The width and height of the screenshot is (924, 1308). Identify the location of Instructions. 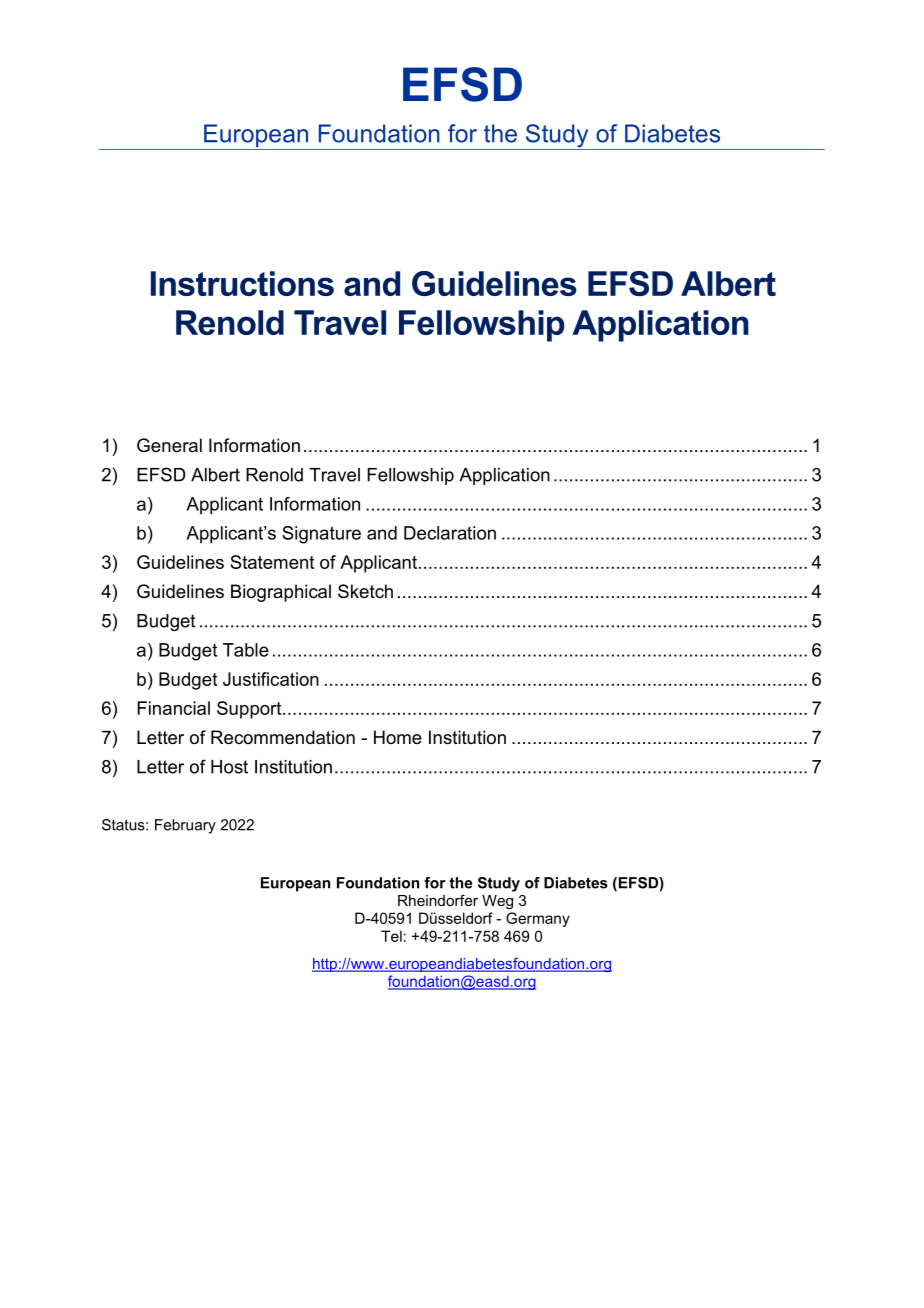
(242, 283).
